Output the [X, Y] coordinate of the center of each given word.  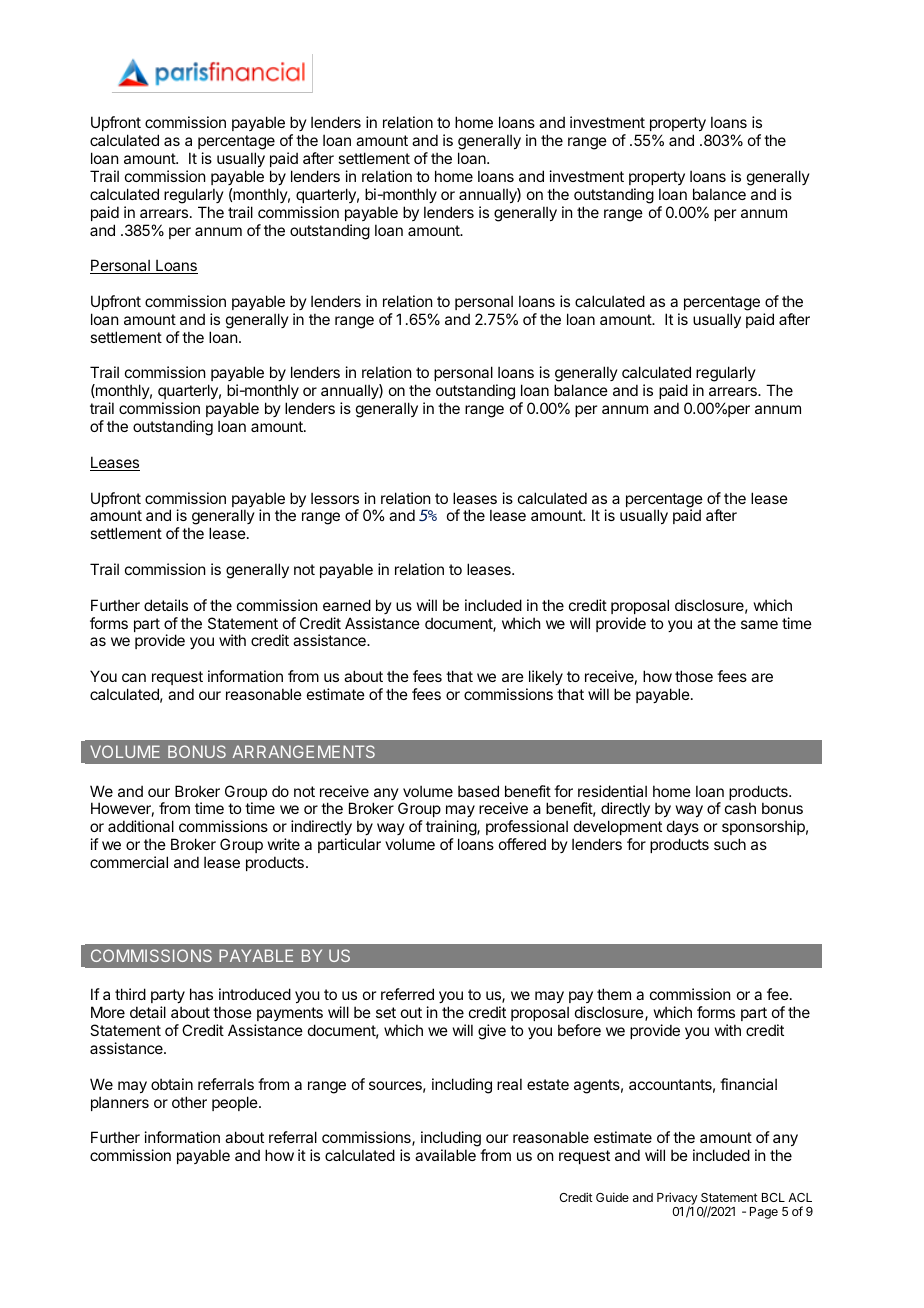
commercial [129, 862]
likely [546, 677]
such [730, 844]
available [445, 1155]
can [134, 677]
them [614, 994]
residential [612, 791]
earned [347, 605]
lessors [335, 498]
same [759, 624]
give [492, 1032]
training [452, 829]
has [201, 994]
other [189, 1102]
